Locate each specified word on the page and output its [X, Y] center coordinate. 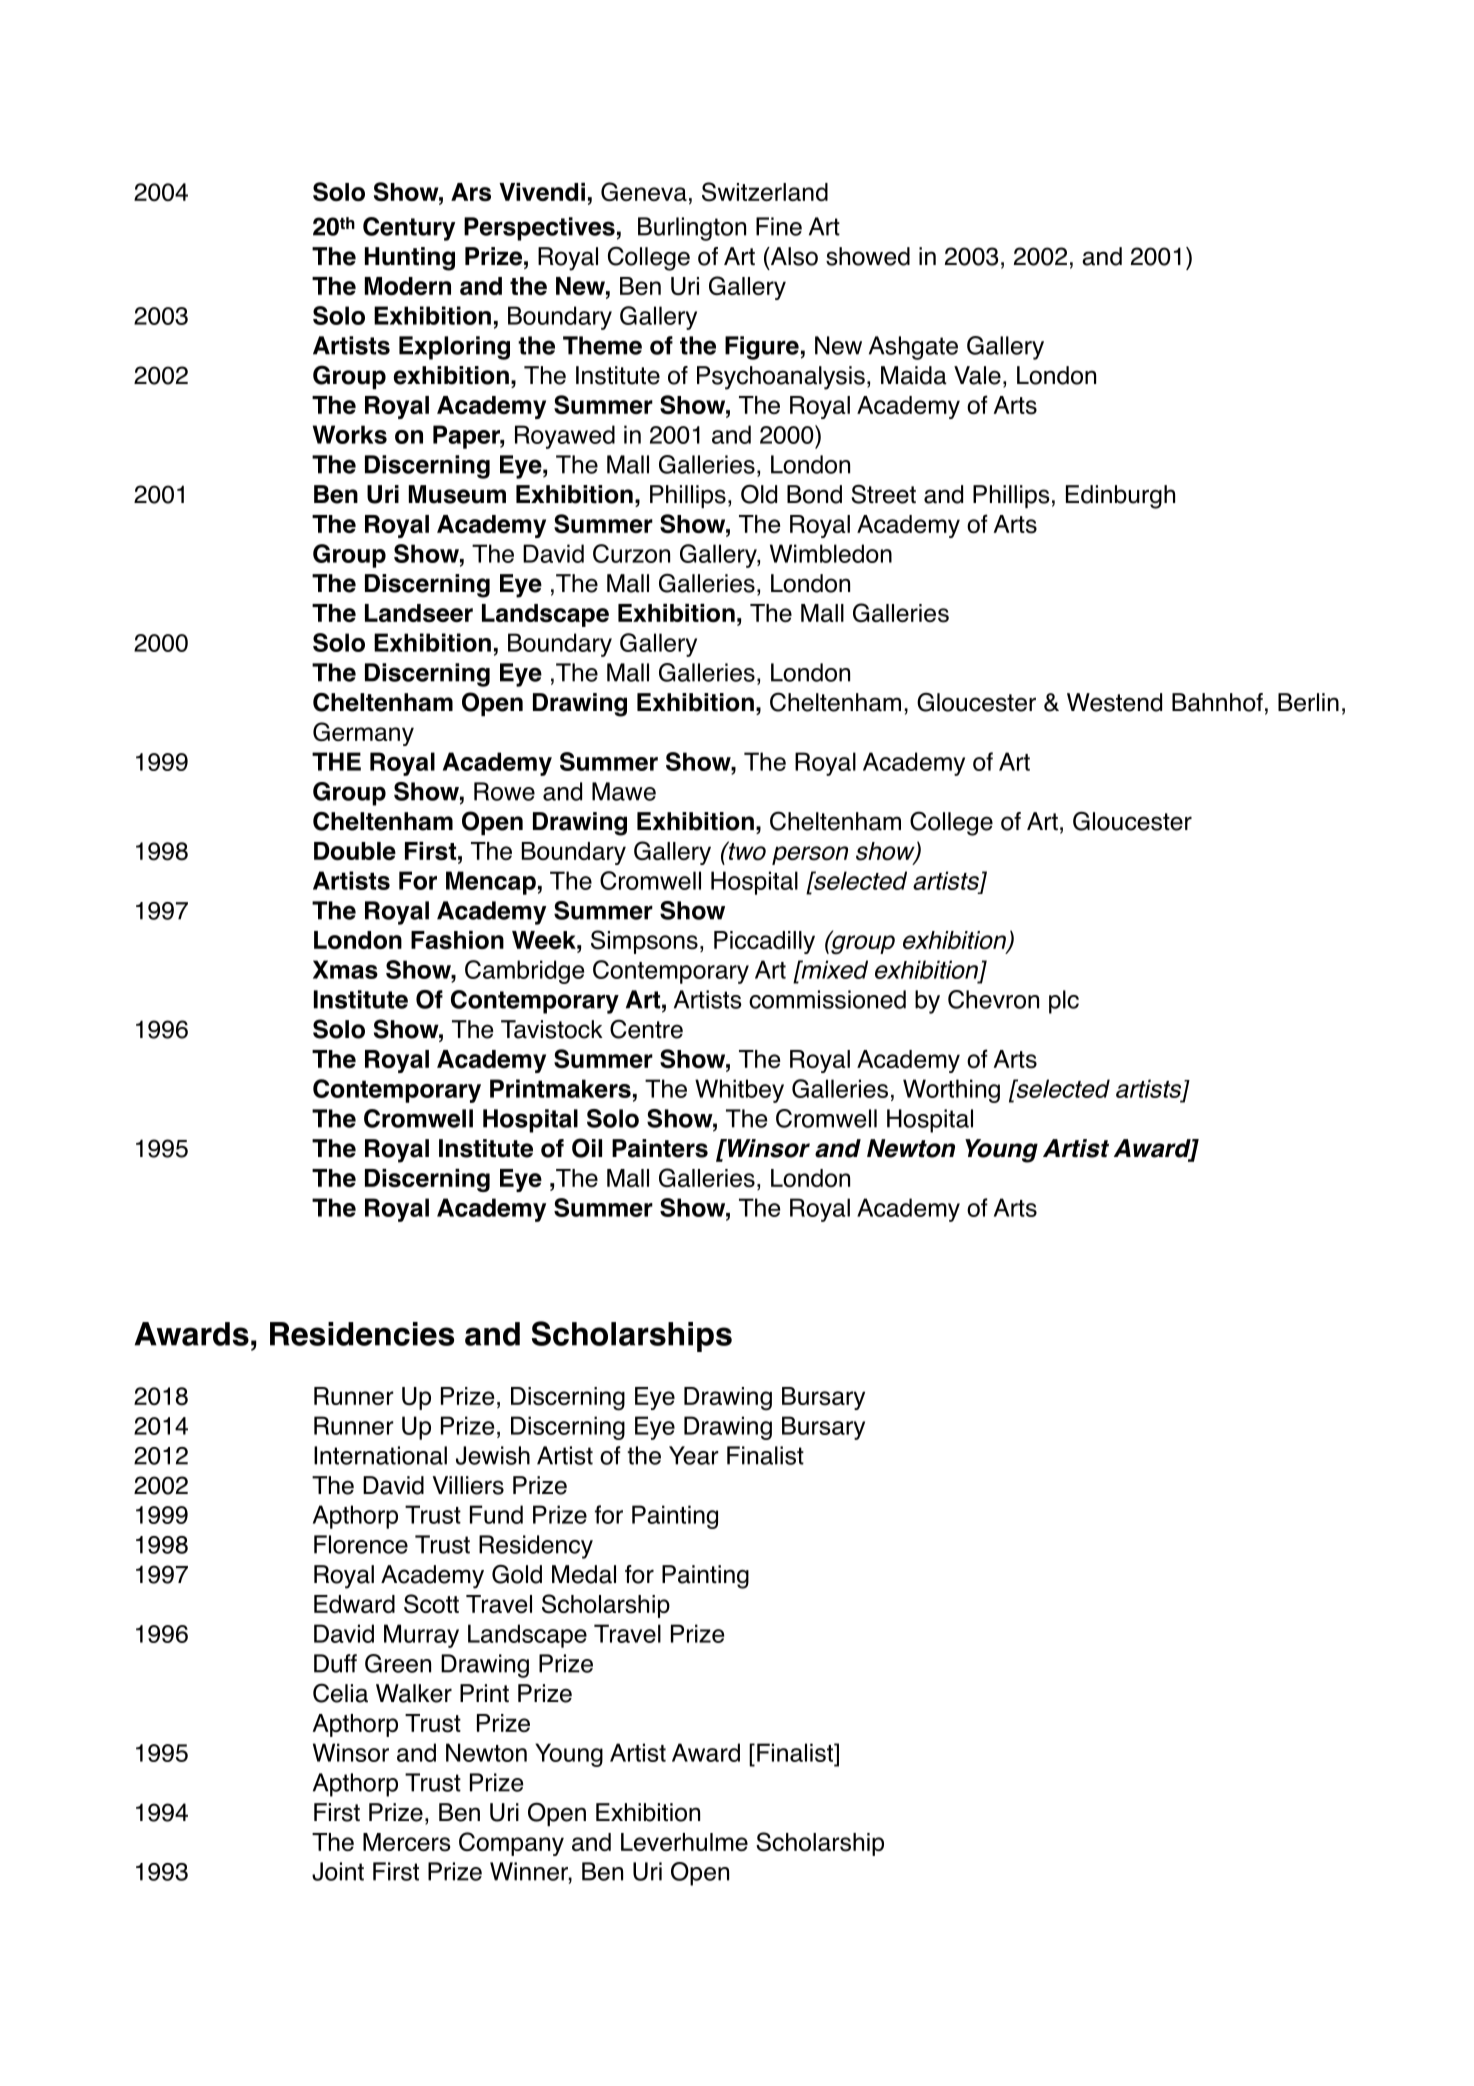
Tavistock [552, 1029]
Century [409, 229]
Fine [779, 226]
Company [511, 1844]
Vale [977, 375]
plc [1064, 1002]
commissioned [827, 999]
